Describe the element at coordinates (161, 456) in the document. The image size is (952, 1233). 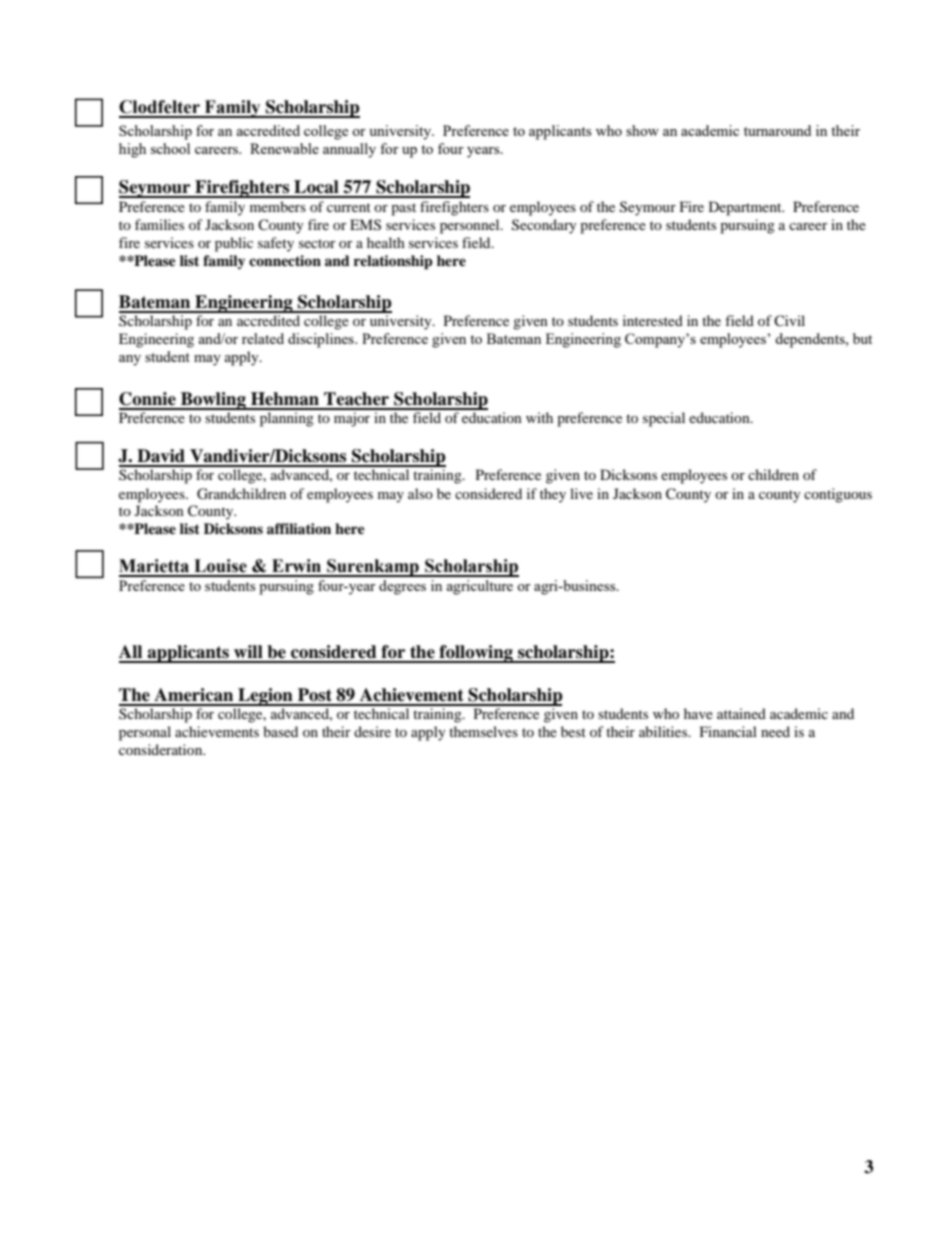
I see `David` at that location.
